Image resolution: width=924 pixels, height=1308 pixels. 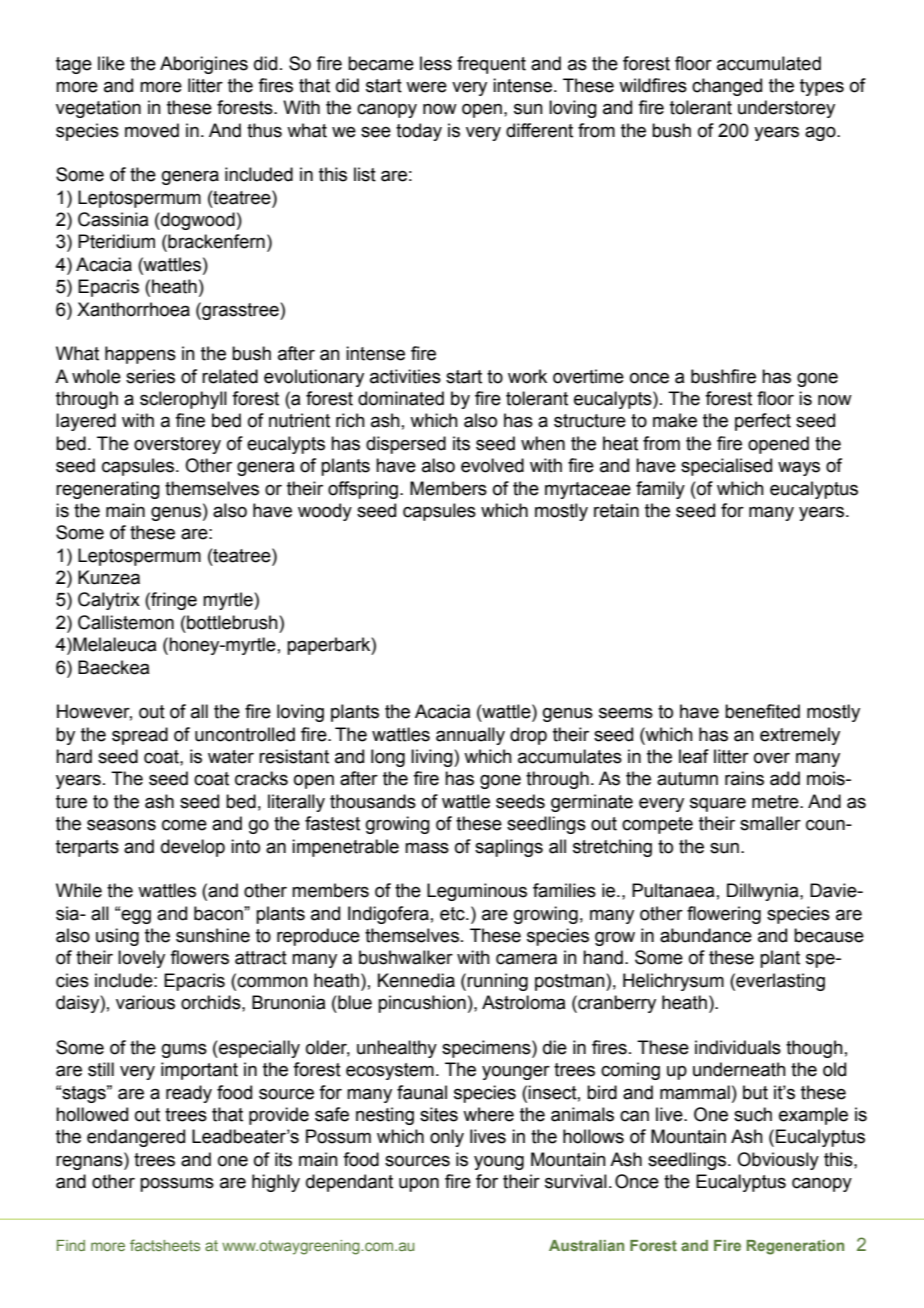 What do you see at coordinates (136, 1138) in the image?
I see `endangered` at bounding box center [136, 1138].
